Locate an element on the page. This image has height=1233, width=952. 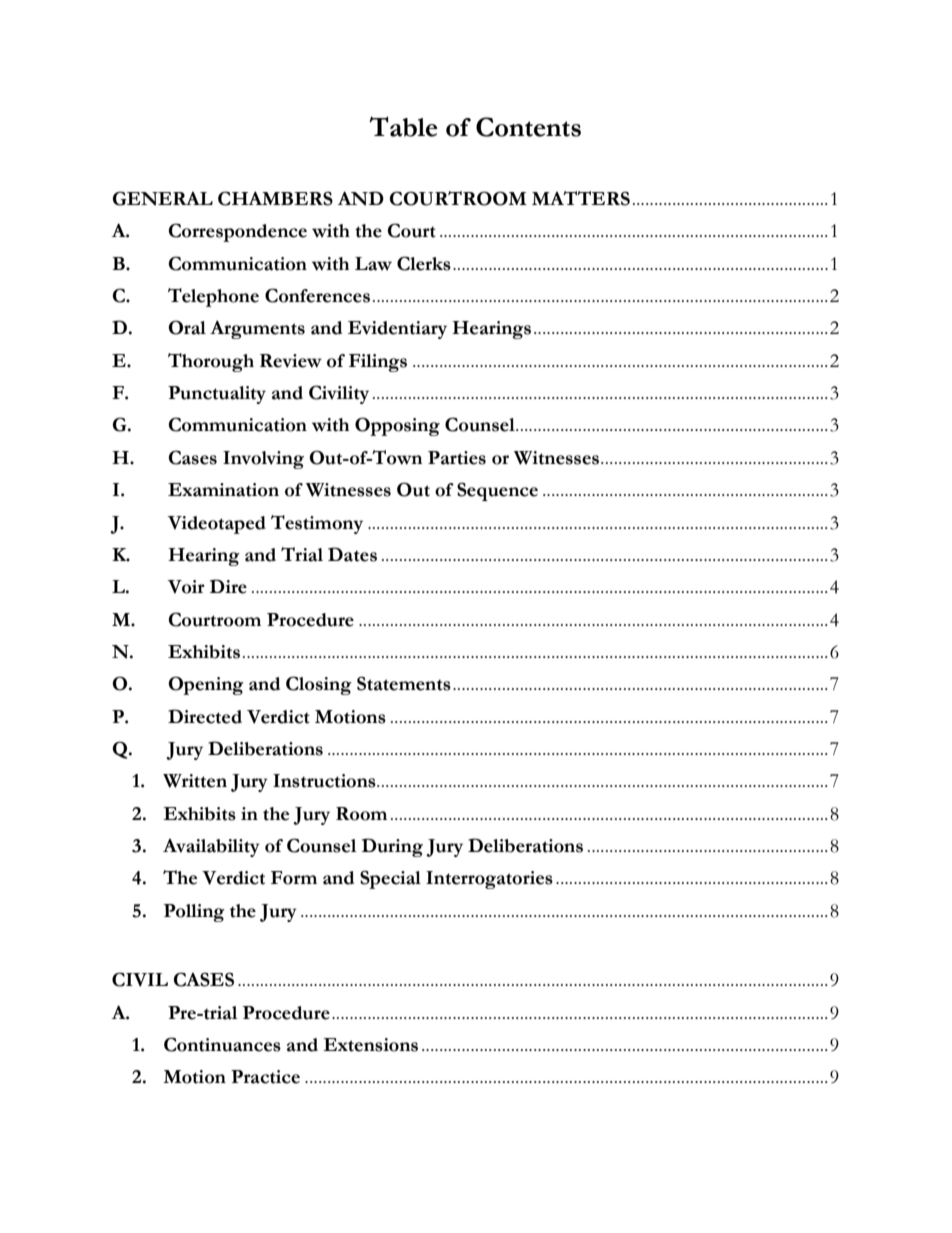
Dates is located at coordinates (352, 554).
